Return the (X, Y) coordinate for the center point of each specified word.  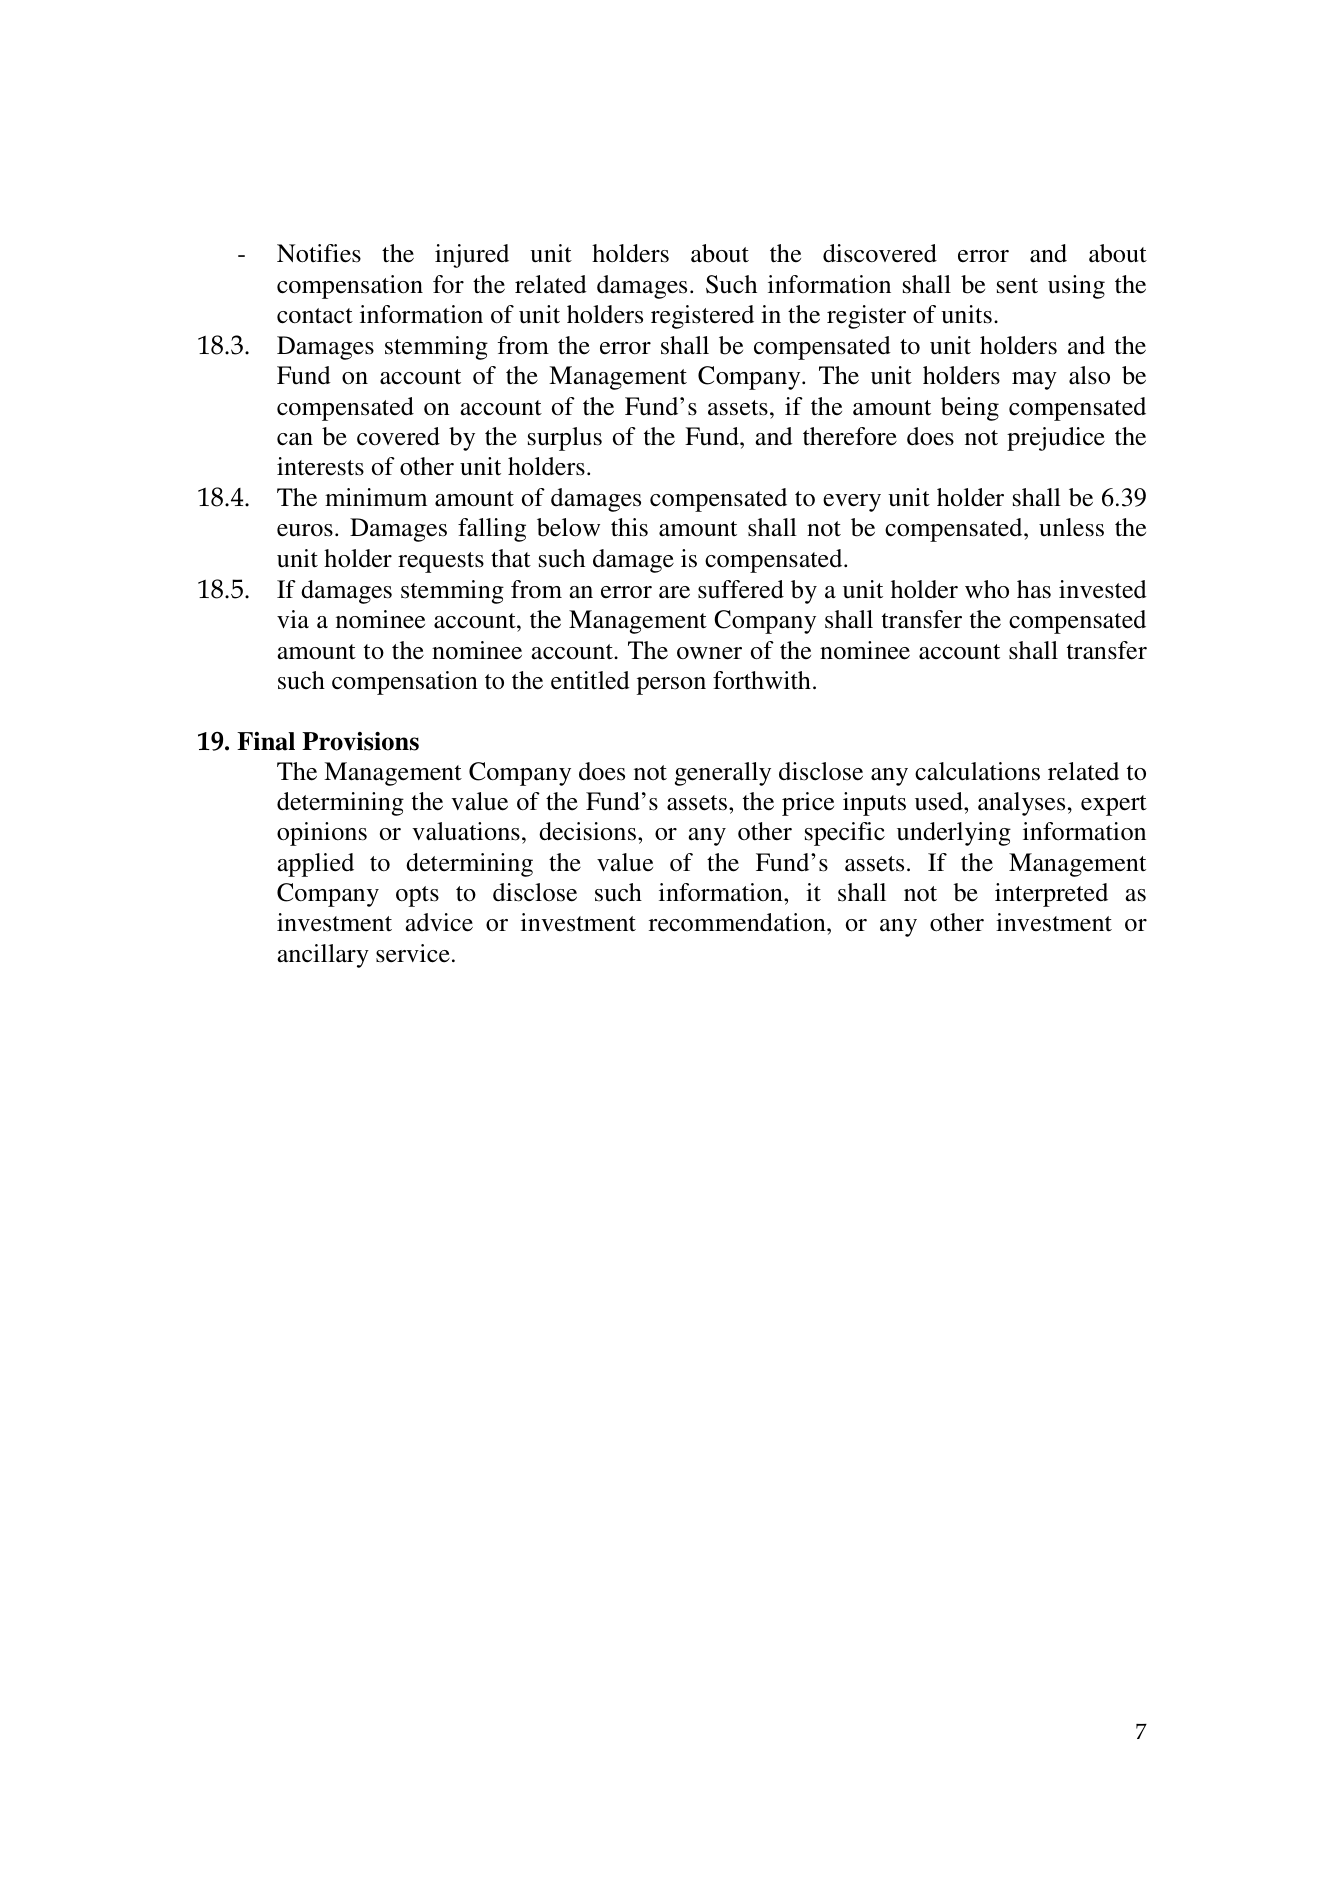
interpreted (1051, 895)
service (413, 953)
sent (1017, 286)
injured (472, 256)
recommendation (738, 922)
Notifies (319, 253)
